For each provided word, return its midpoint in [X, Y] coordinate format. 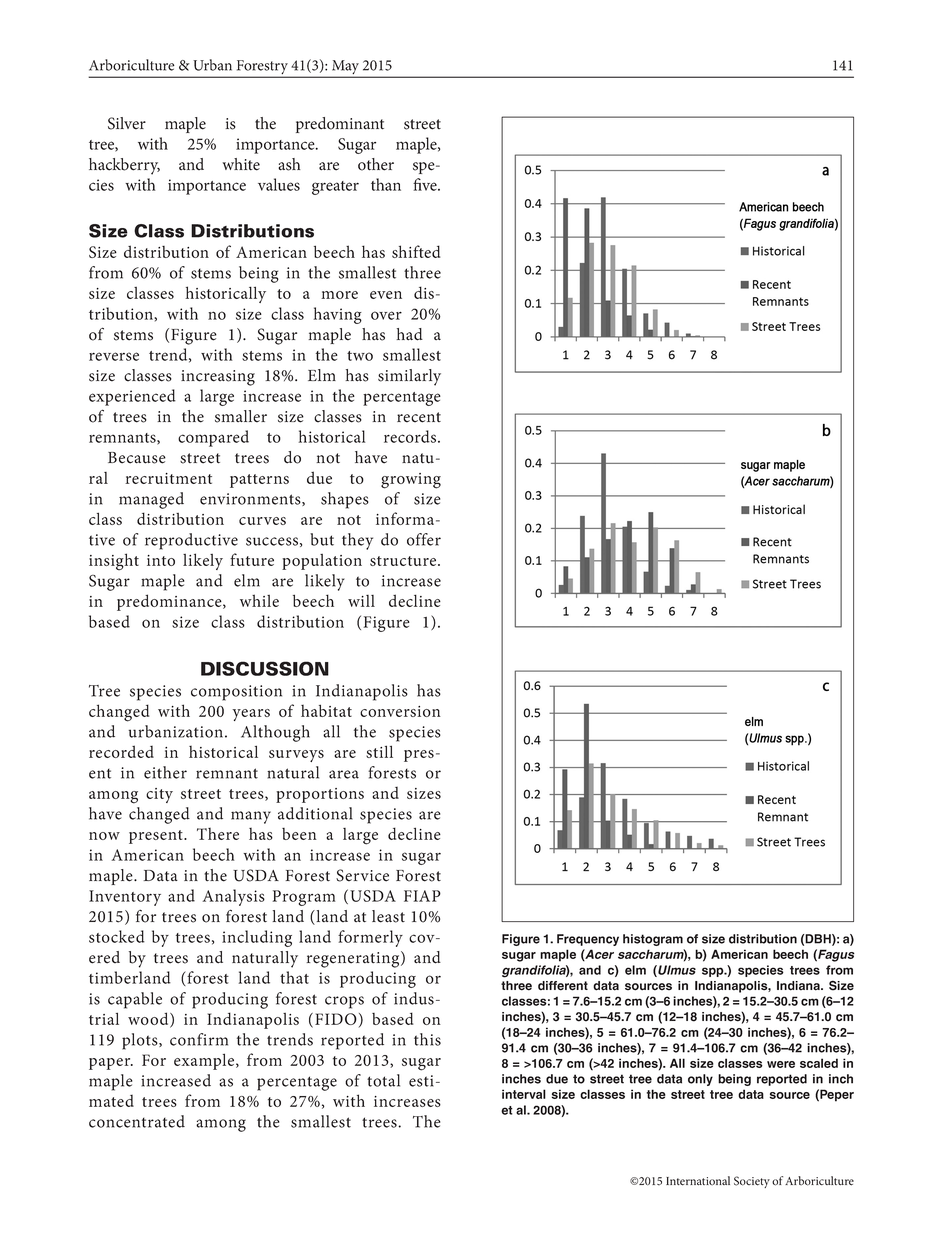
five [426, 184]
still [379, 751]
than [386, 184]
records [411, 436]
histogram [653, 940]
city [159, 795]
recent [419, 417]
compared [213, 438]
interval [524, 1094]
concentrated [137, 1121]
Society [752, 1182]
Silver [127, 123]
